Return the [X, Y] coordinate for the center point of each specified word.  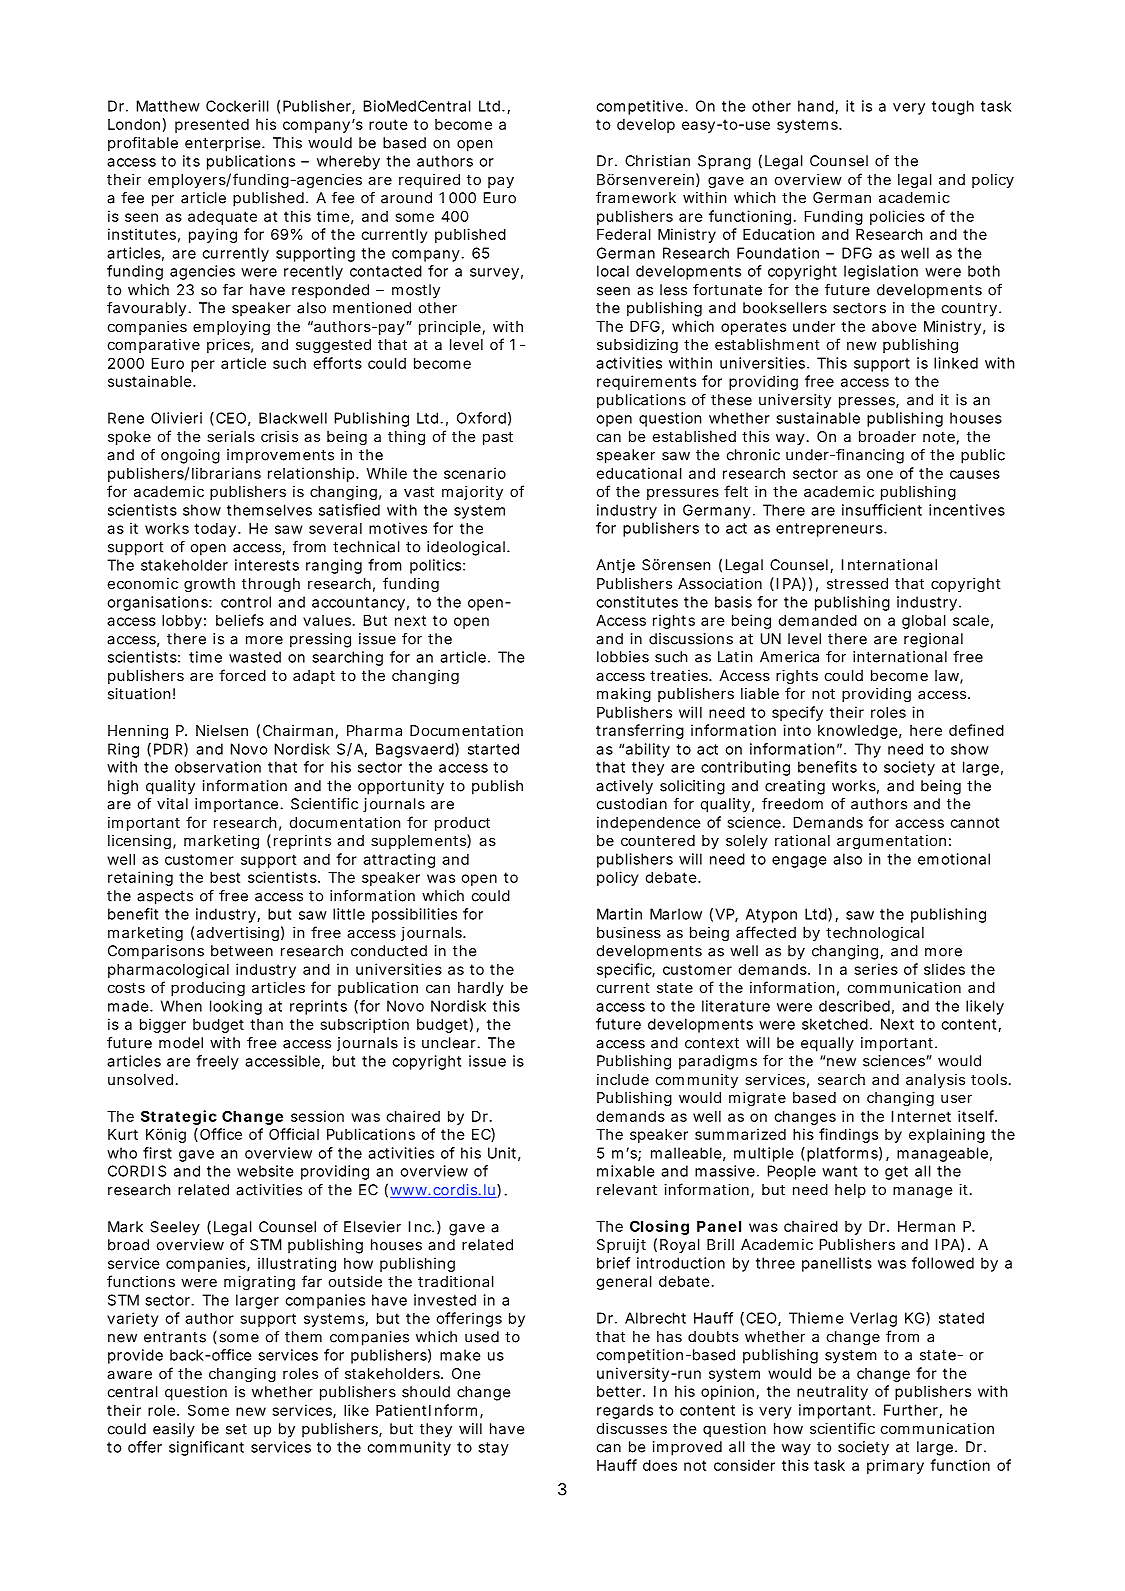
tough [953, 107]
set [236, 1429]
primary [895, 1466]
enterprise [224, 144]
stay [493, 1449]
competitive [639, 107]
